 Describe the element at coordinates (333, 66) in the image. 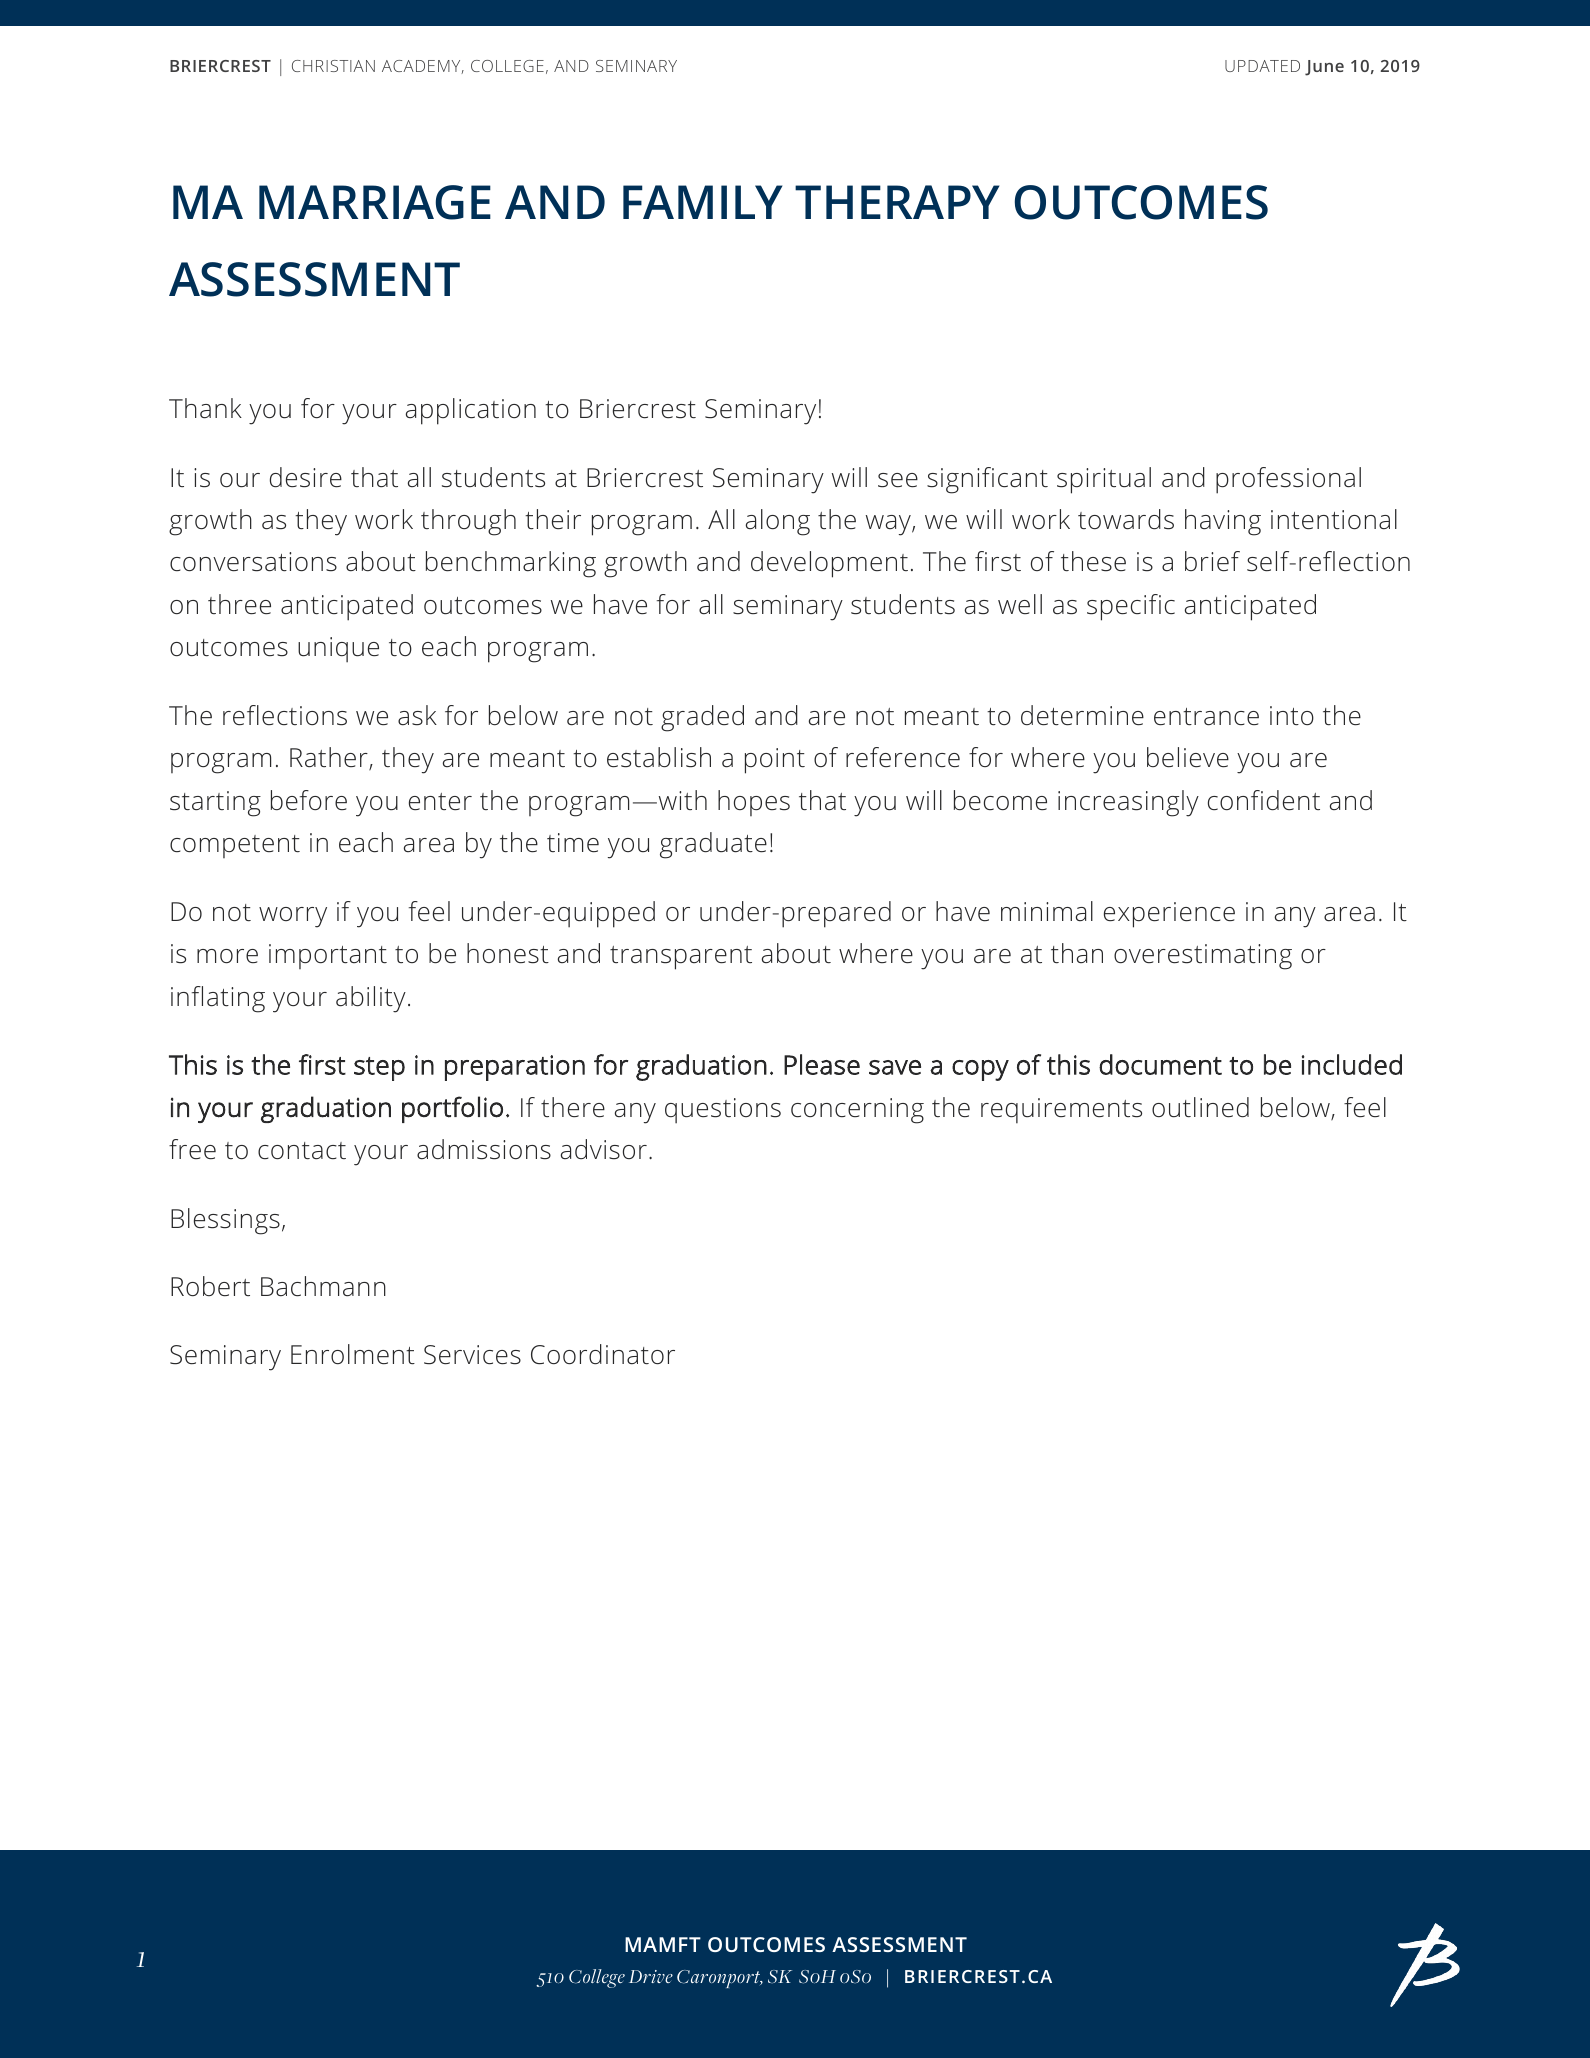

I see `CHRISTIAN` at that location.
